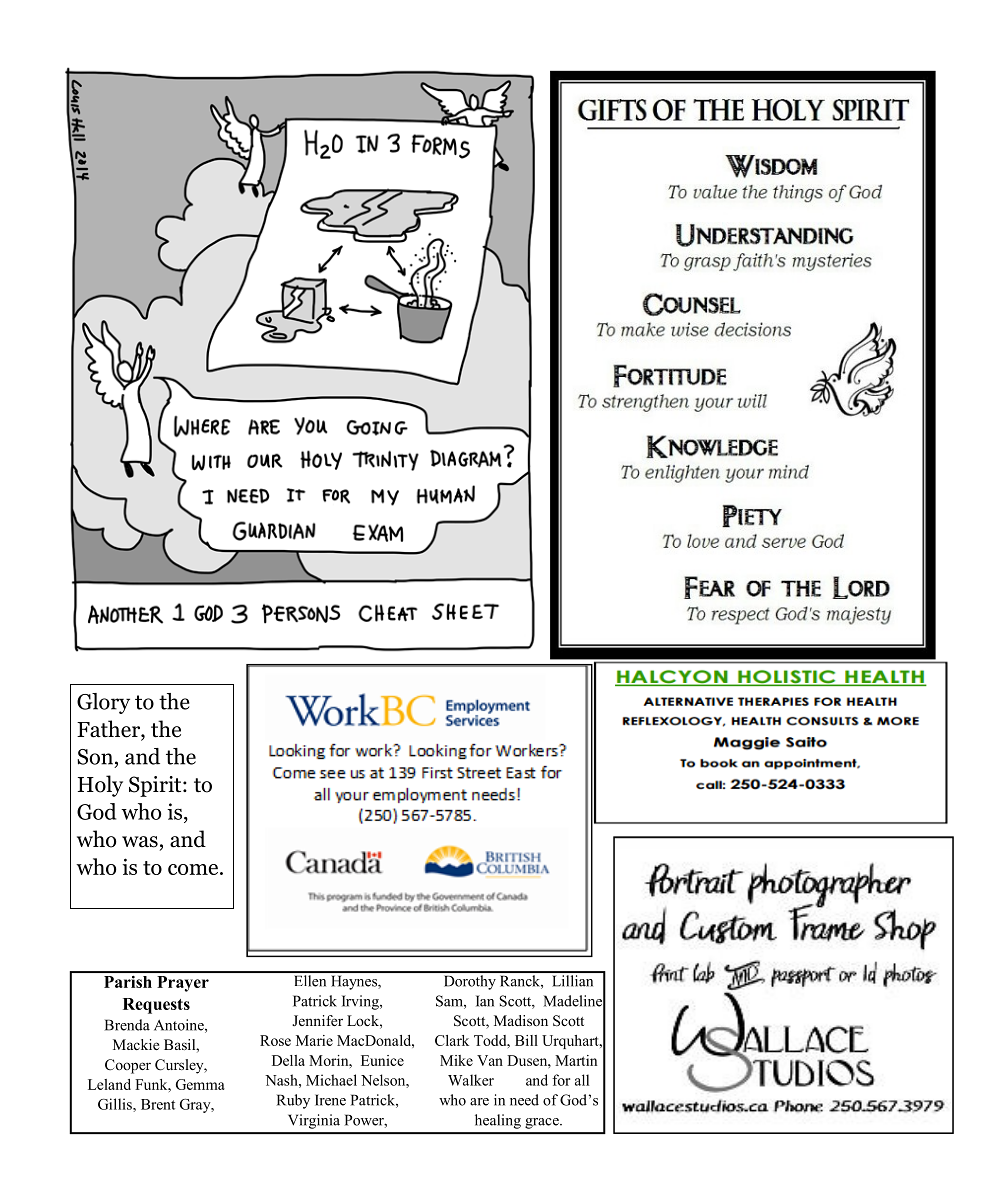 This page has width=991, height=1204. I want to click on Brent, so click(158, 1104).
